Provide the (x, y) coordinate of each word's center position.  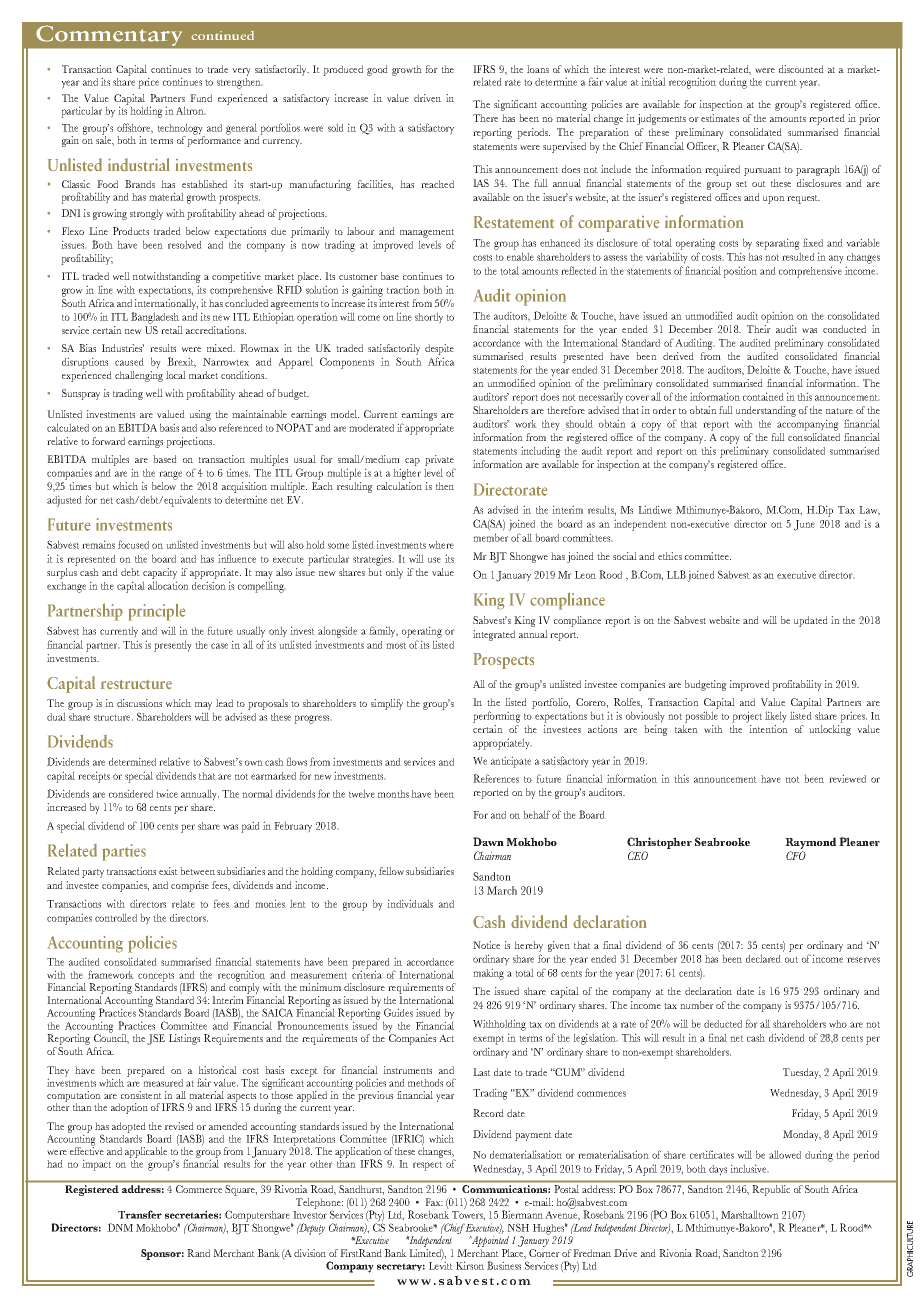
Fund (201, 98)
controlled (116, 917)
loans (538, 69)
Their (759, 329)
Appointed (489, 1241)
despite (439, 349)
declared (763, 958)
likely (776, 717)
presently (173, 646)
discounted (801, 69)
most (396, 645)
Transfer (140, 1214)
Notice (486, 945)
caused (129, 362)
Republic (771, 1190)
